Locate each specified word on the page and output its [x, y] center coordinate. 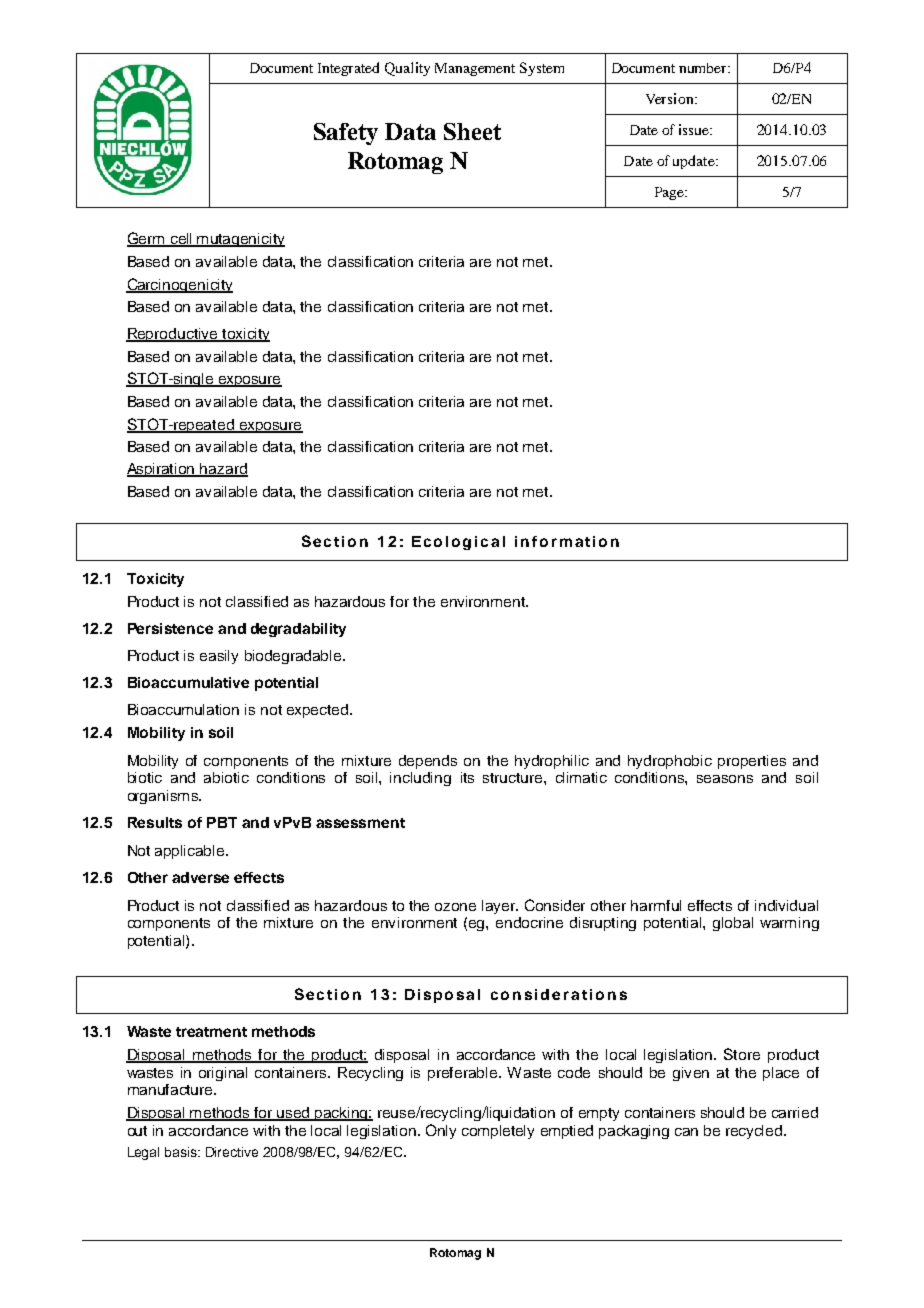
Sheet [472, 131]
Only [441, 1131]
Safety [346, 134]
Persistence [170, 628]
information [567, 541]
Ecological [458, 543]
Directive [232, 1152]
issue [695, 129]
